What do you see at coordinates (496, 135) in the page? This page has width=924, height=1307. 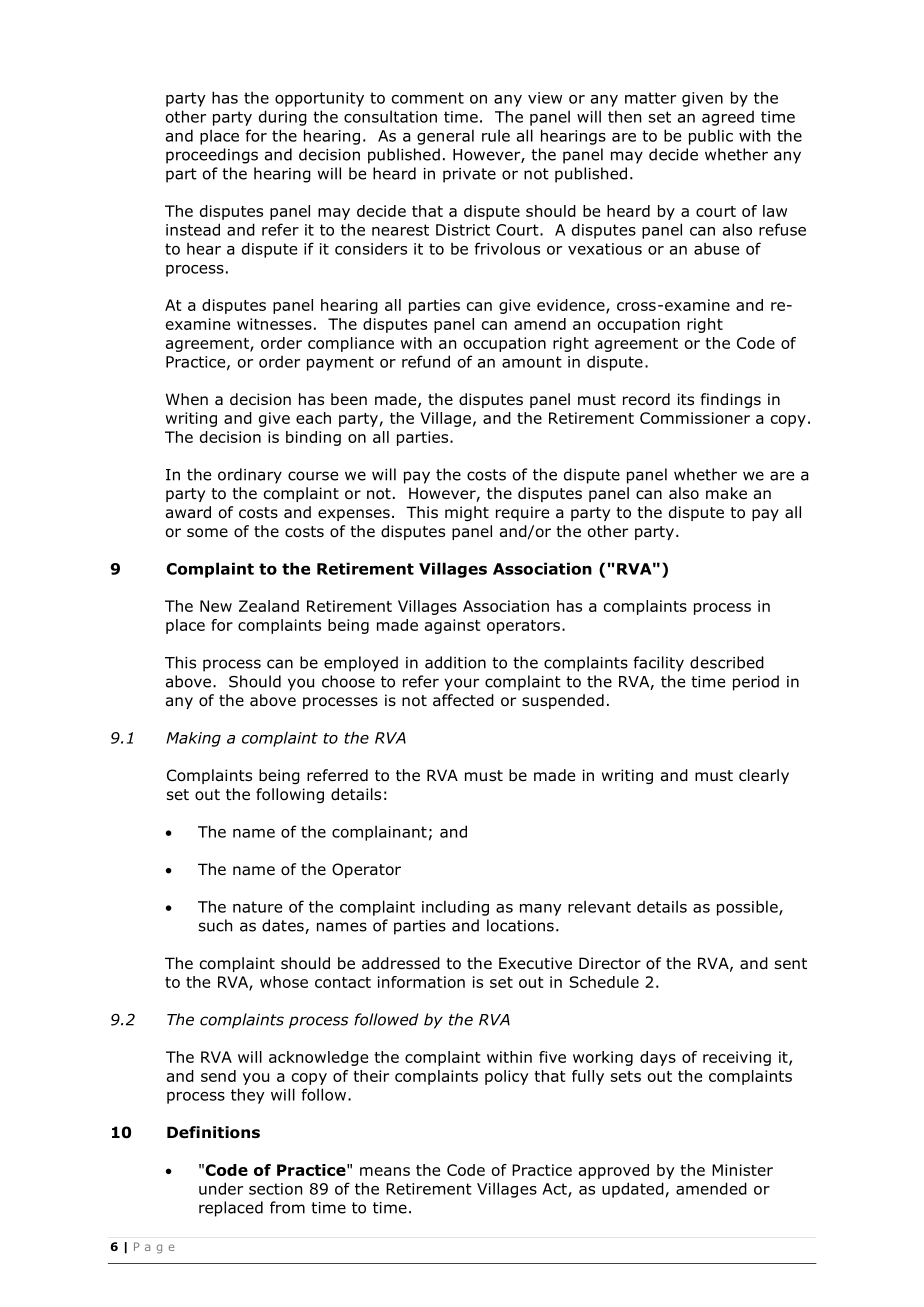 I see `rule` at bounding box center [496, 135].
